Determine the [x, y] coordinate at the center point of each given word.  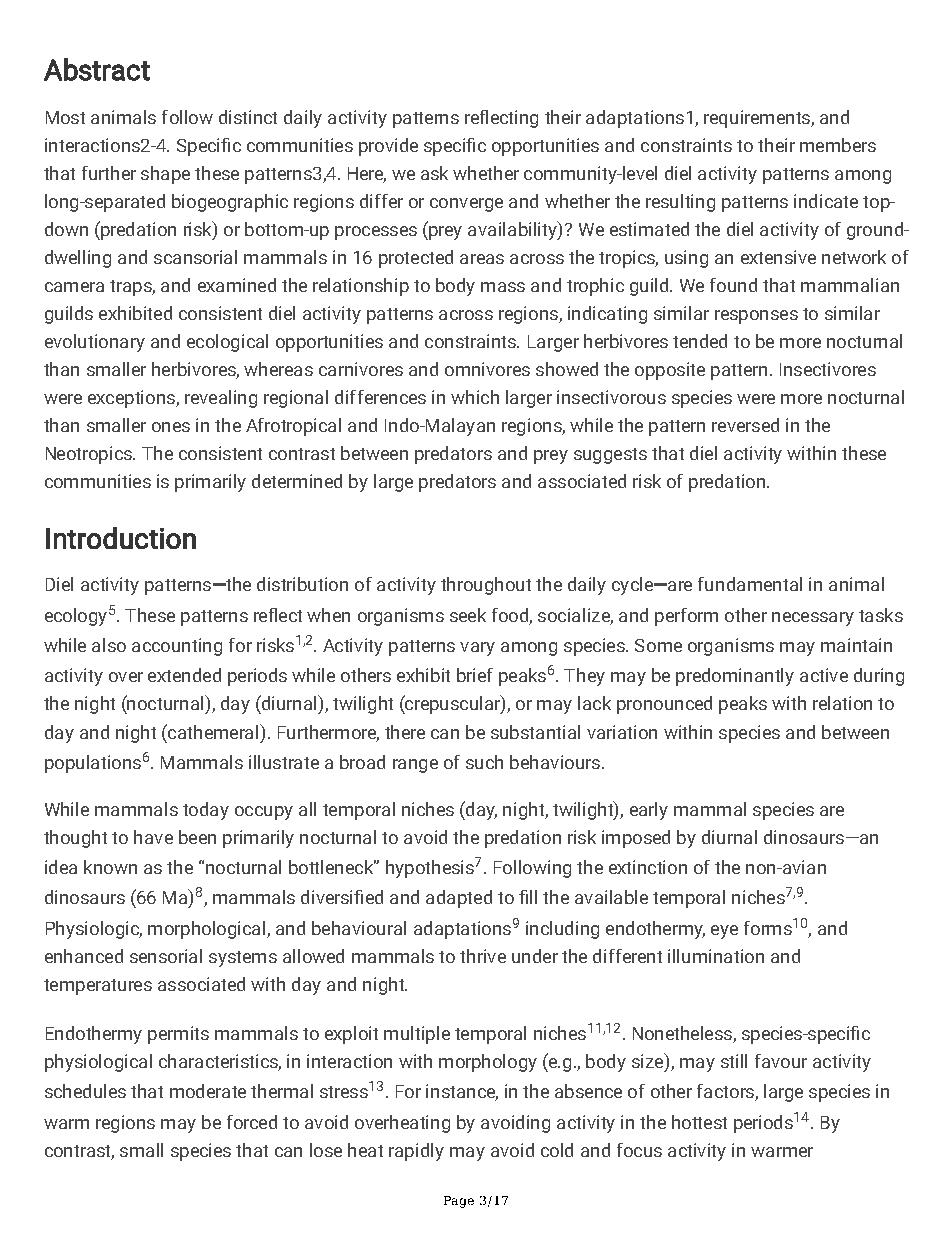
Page [459, 1202]
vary [477, 649]
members [838, 145]
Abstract [97, 69]
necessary [813, 619]
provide [388, 147]
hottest [699, 1122]
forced [252, 1122]
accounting [177, 647]
